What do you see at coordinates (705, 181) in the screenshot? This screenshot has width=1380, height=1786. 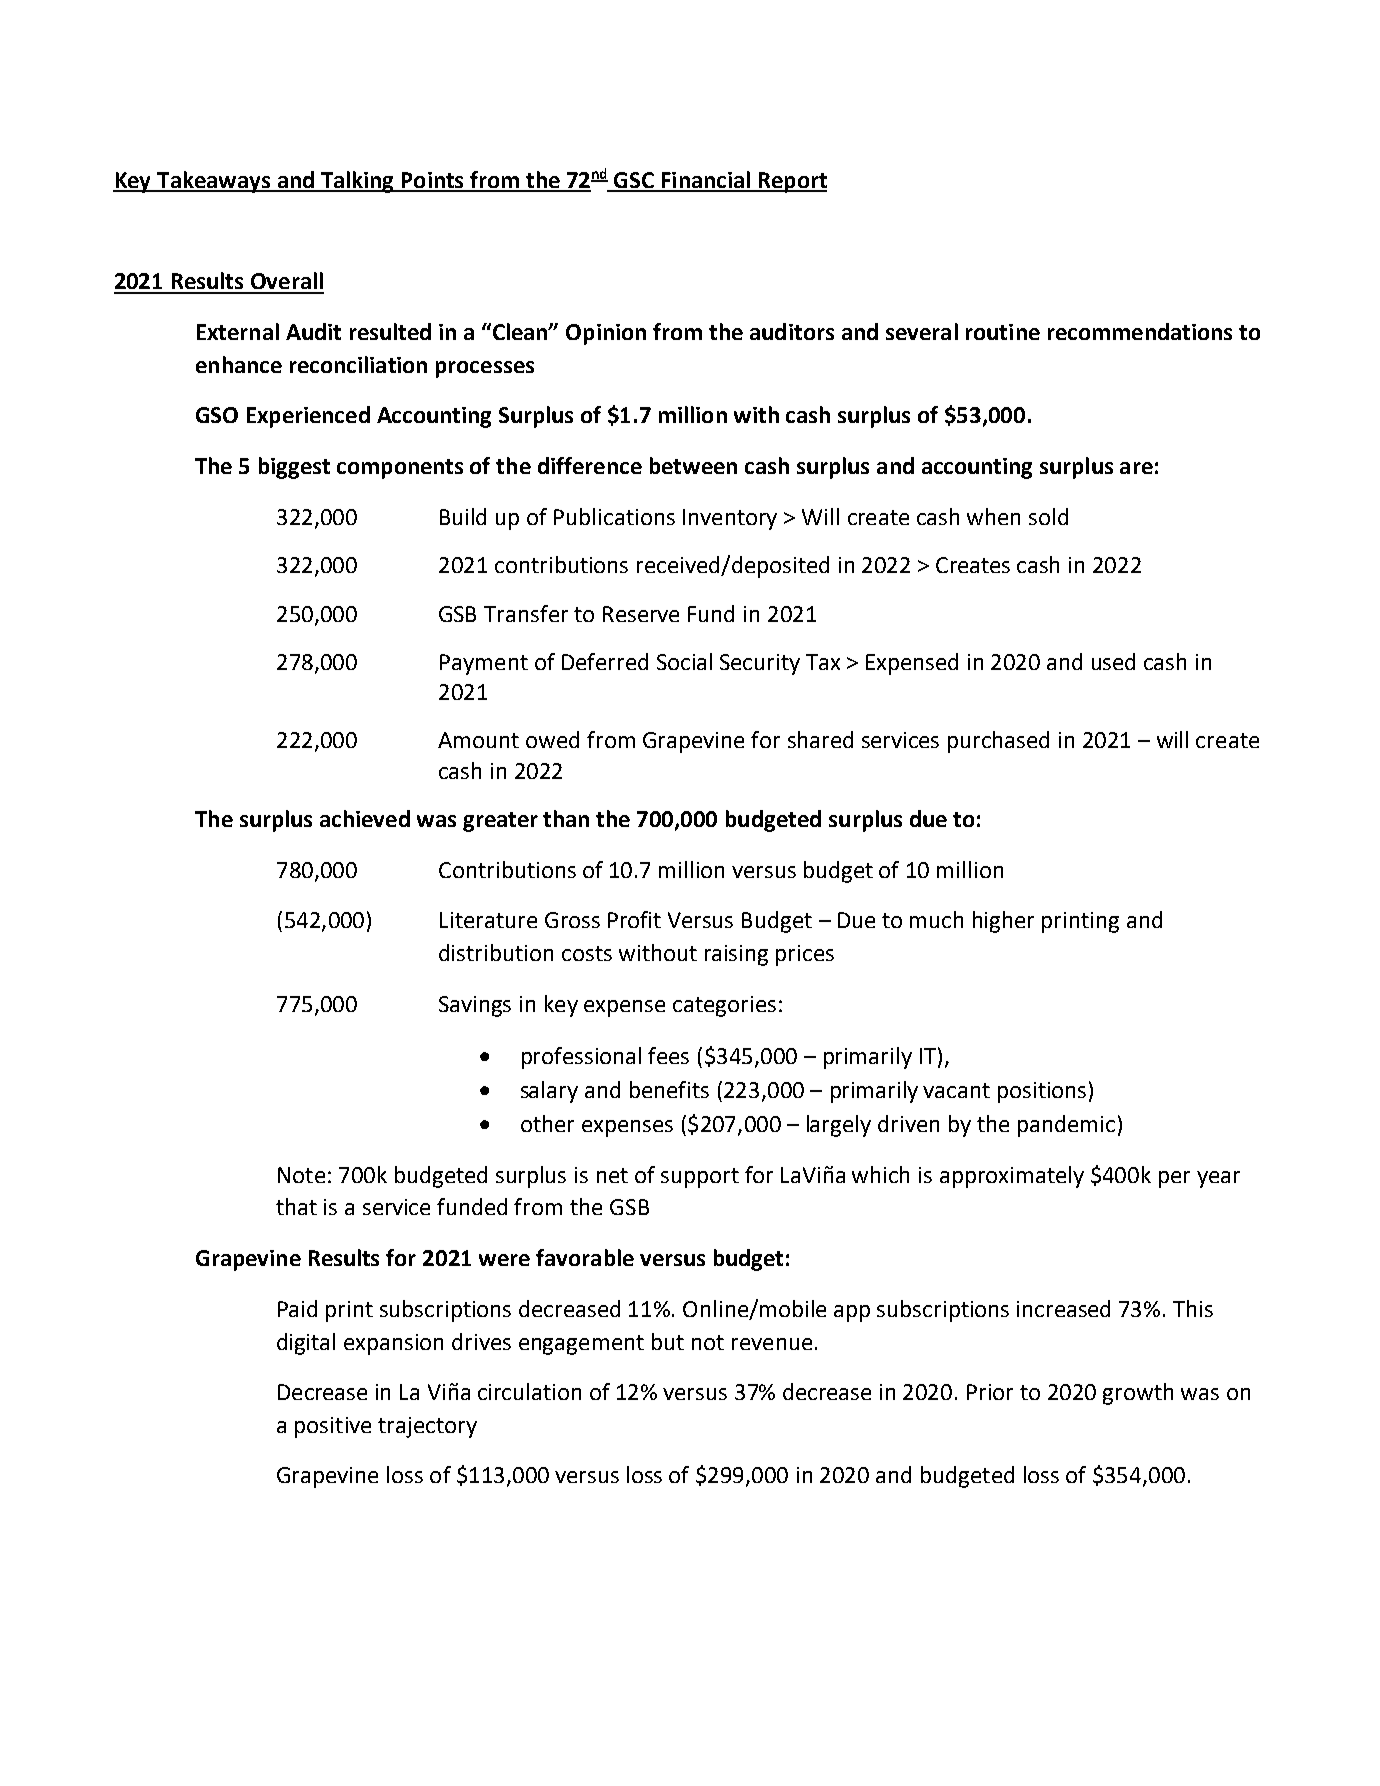 I see `Financial` at bounding box center [705, 181].
